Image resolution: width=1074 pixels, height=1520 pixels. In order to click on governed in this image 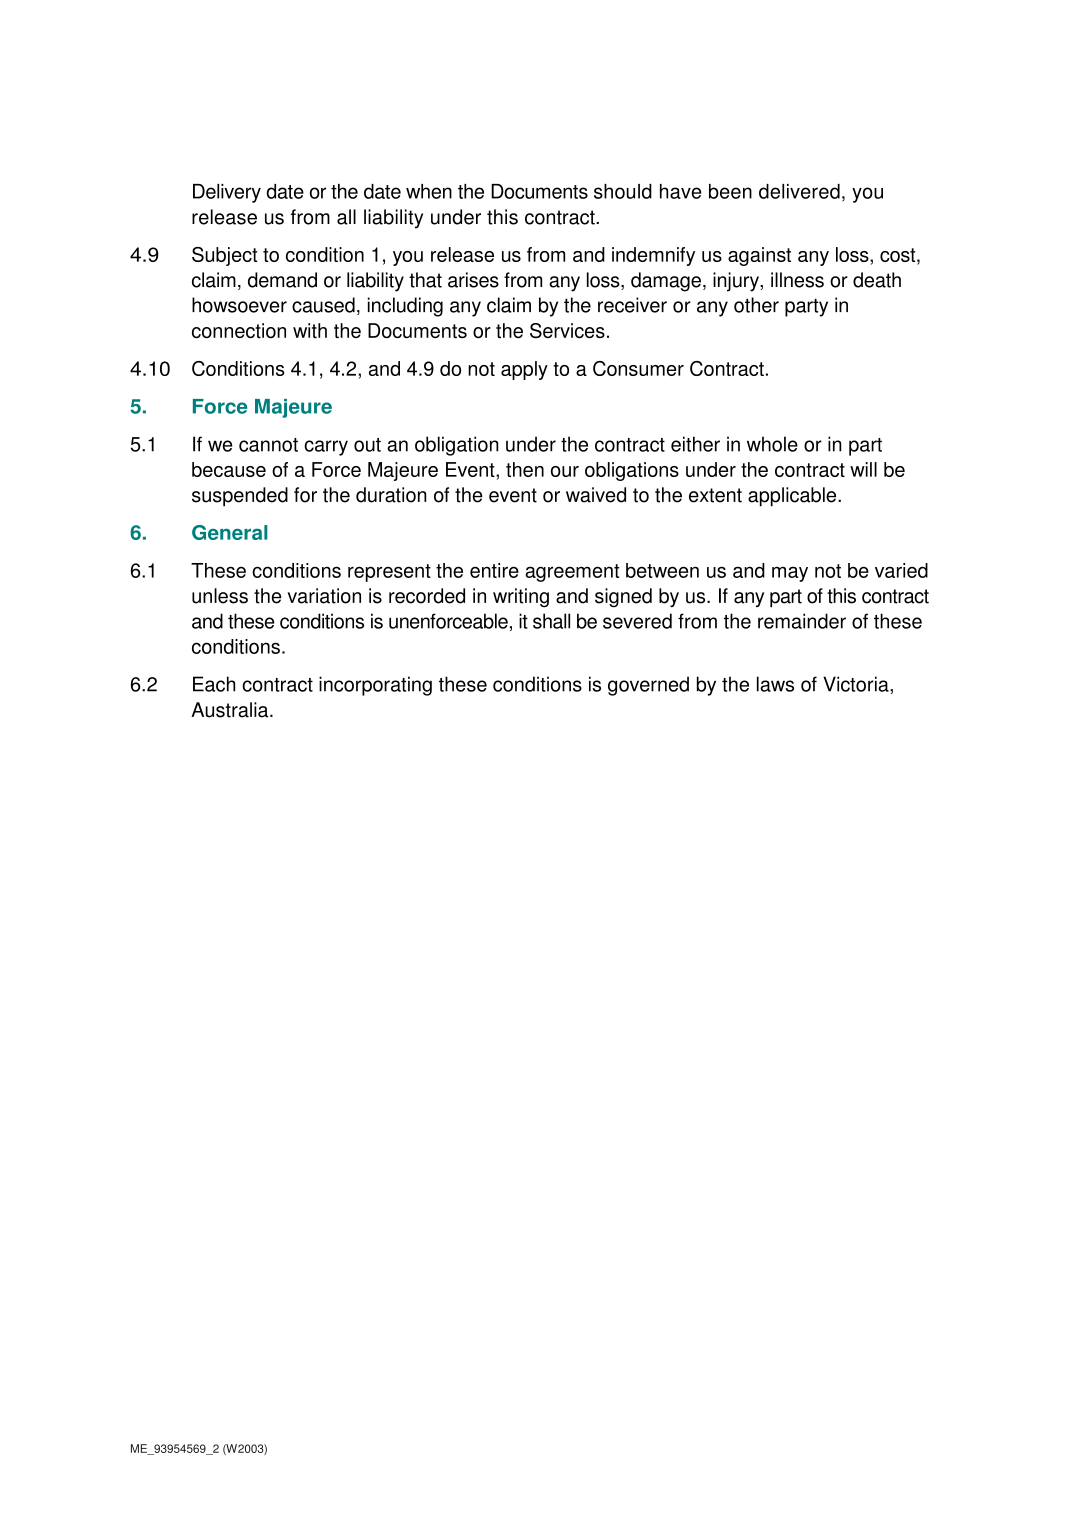, I will do `click(648, 686)`.
